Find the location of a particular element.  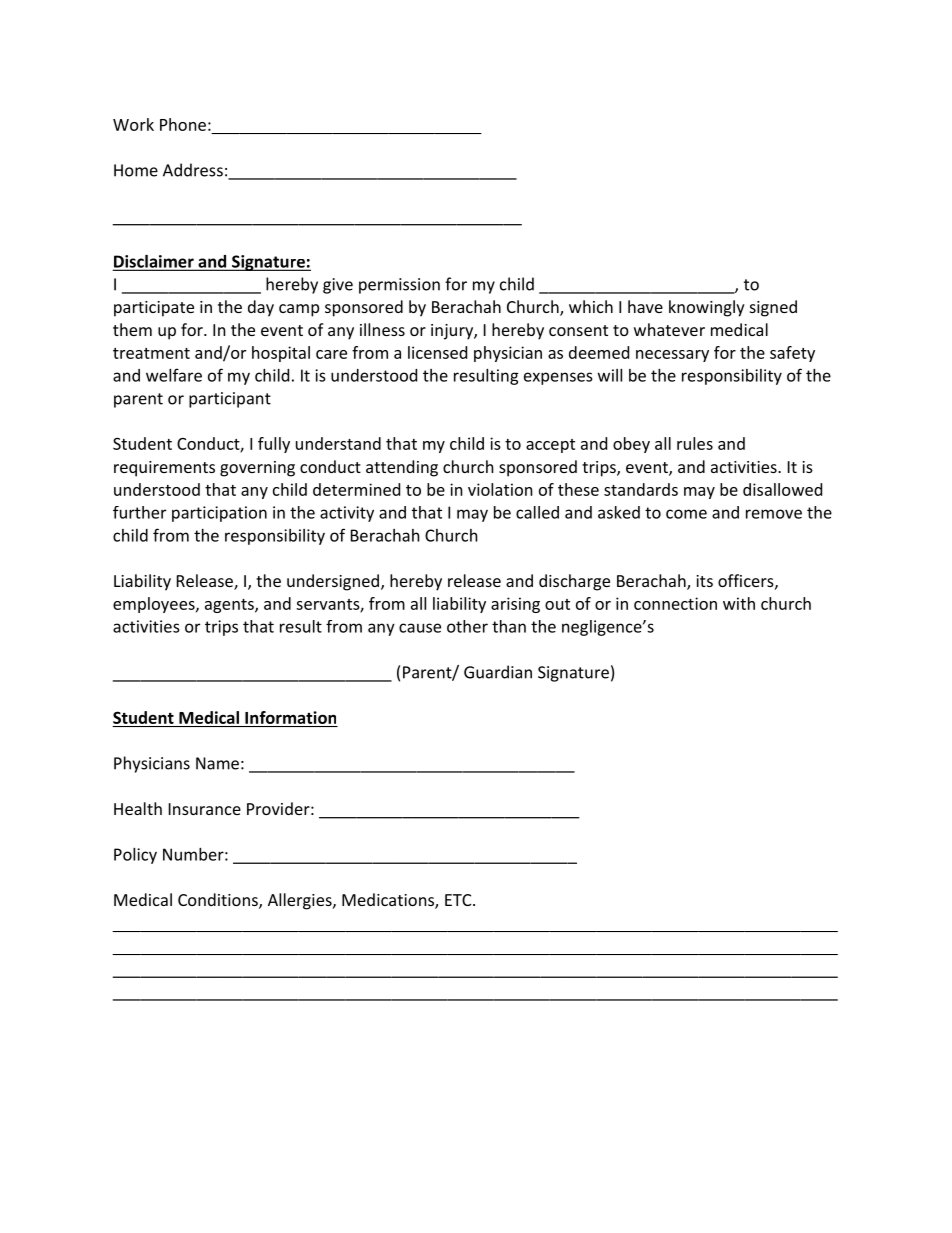

ETC is located at coordinates (459, 900).
